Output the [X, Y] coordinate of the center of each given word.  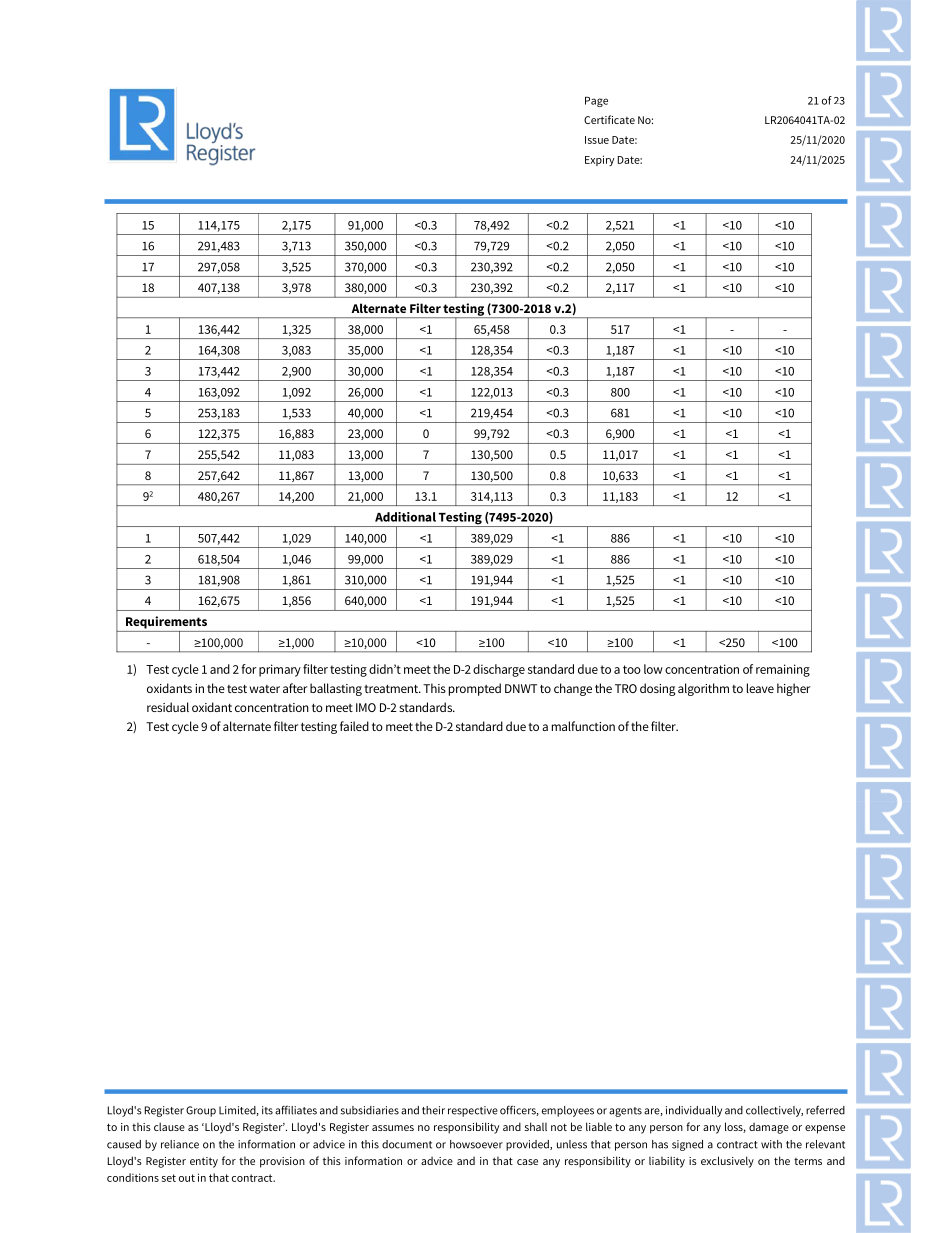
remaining [783, 670]
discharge [499, 670]
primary [280, 670]
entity [204, 1162]
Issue [597, 140]
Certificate [609, 119]
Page [596, 101]
